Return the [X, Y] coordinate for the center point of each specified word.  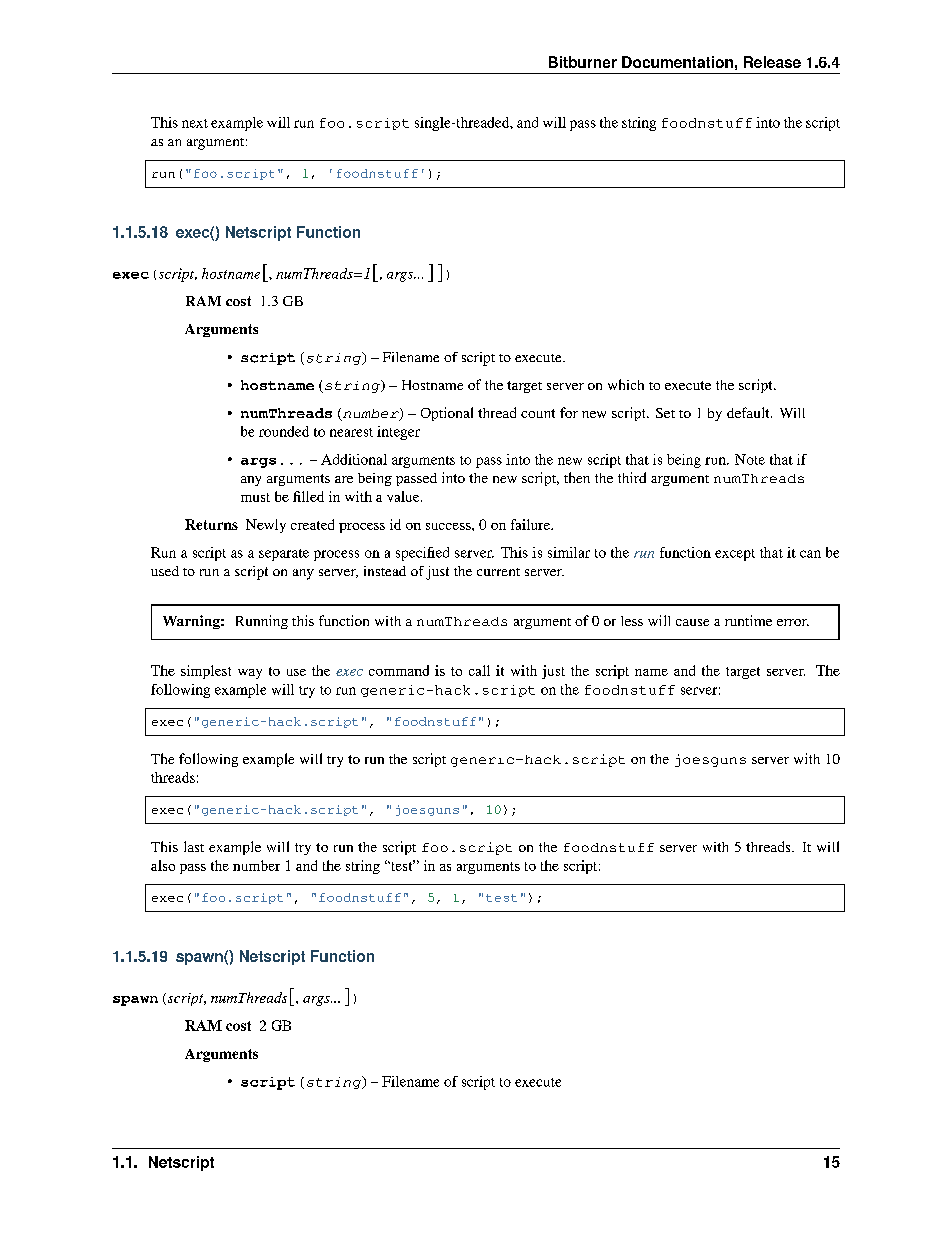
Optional [447, 414]
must [255, 497]
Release [772, 62]
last [194, 846]
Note [750, 459]
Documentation [677, 62]
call [479, 670]
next [195, 123]
